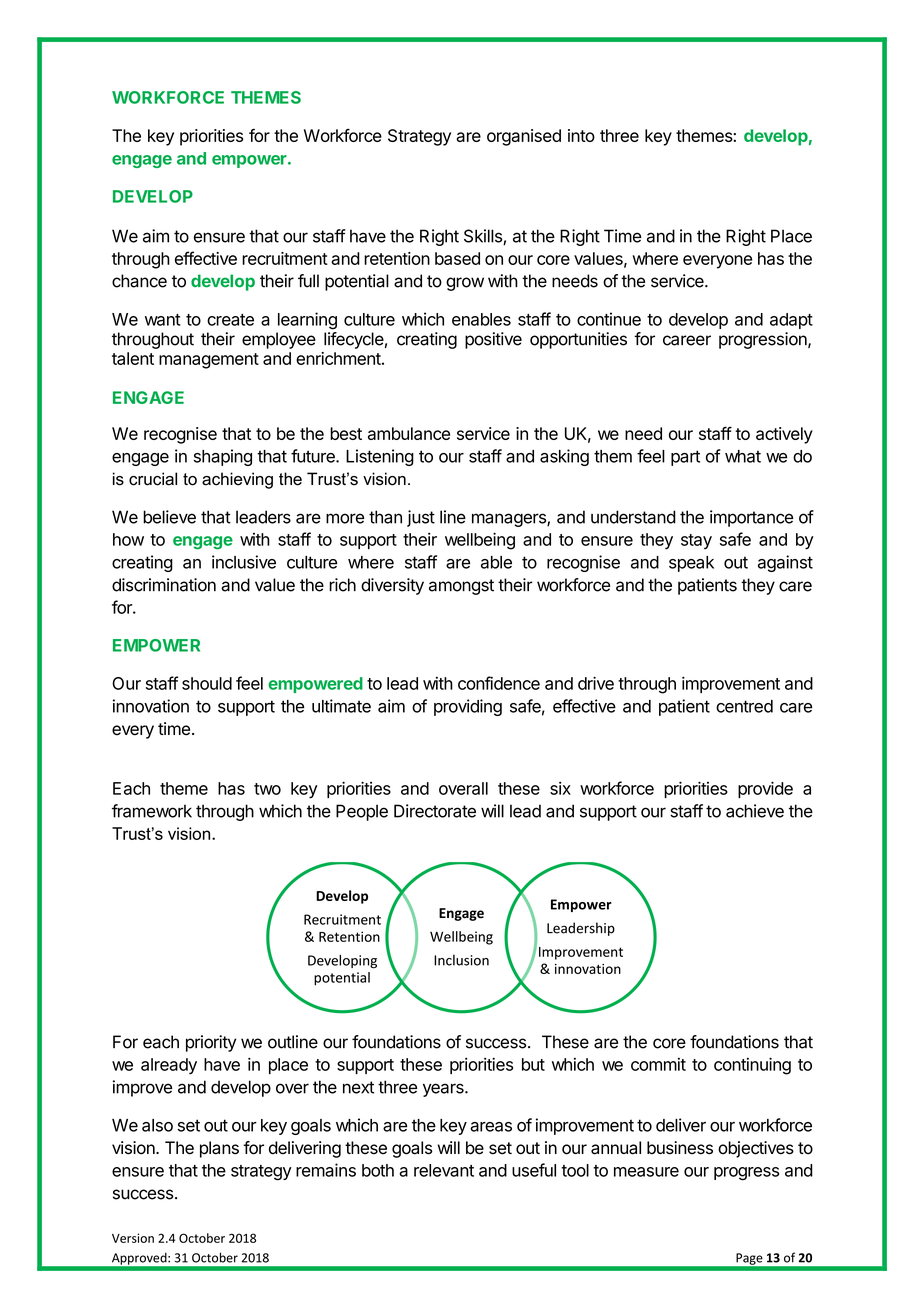 This screenshot has height=1308, width=924. What do you see at coordinates (444, 1170) in the screenshot?
I see `relevant` at bounding box center [444, 1170].
